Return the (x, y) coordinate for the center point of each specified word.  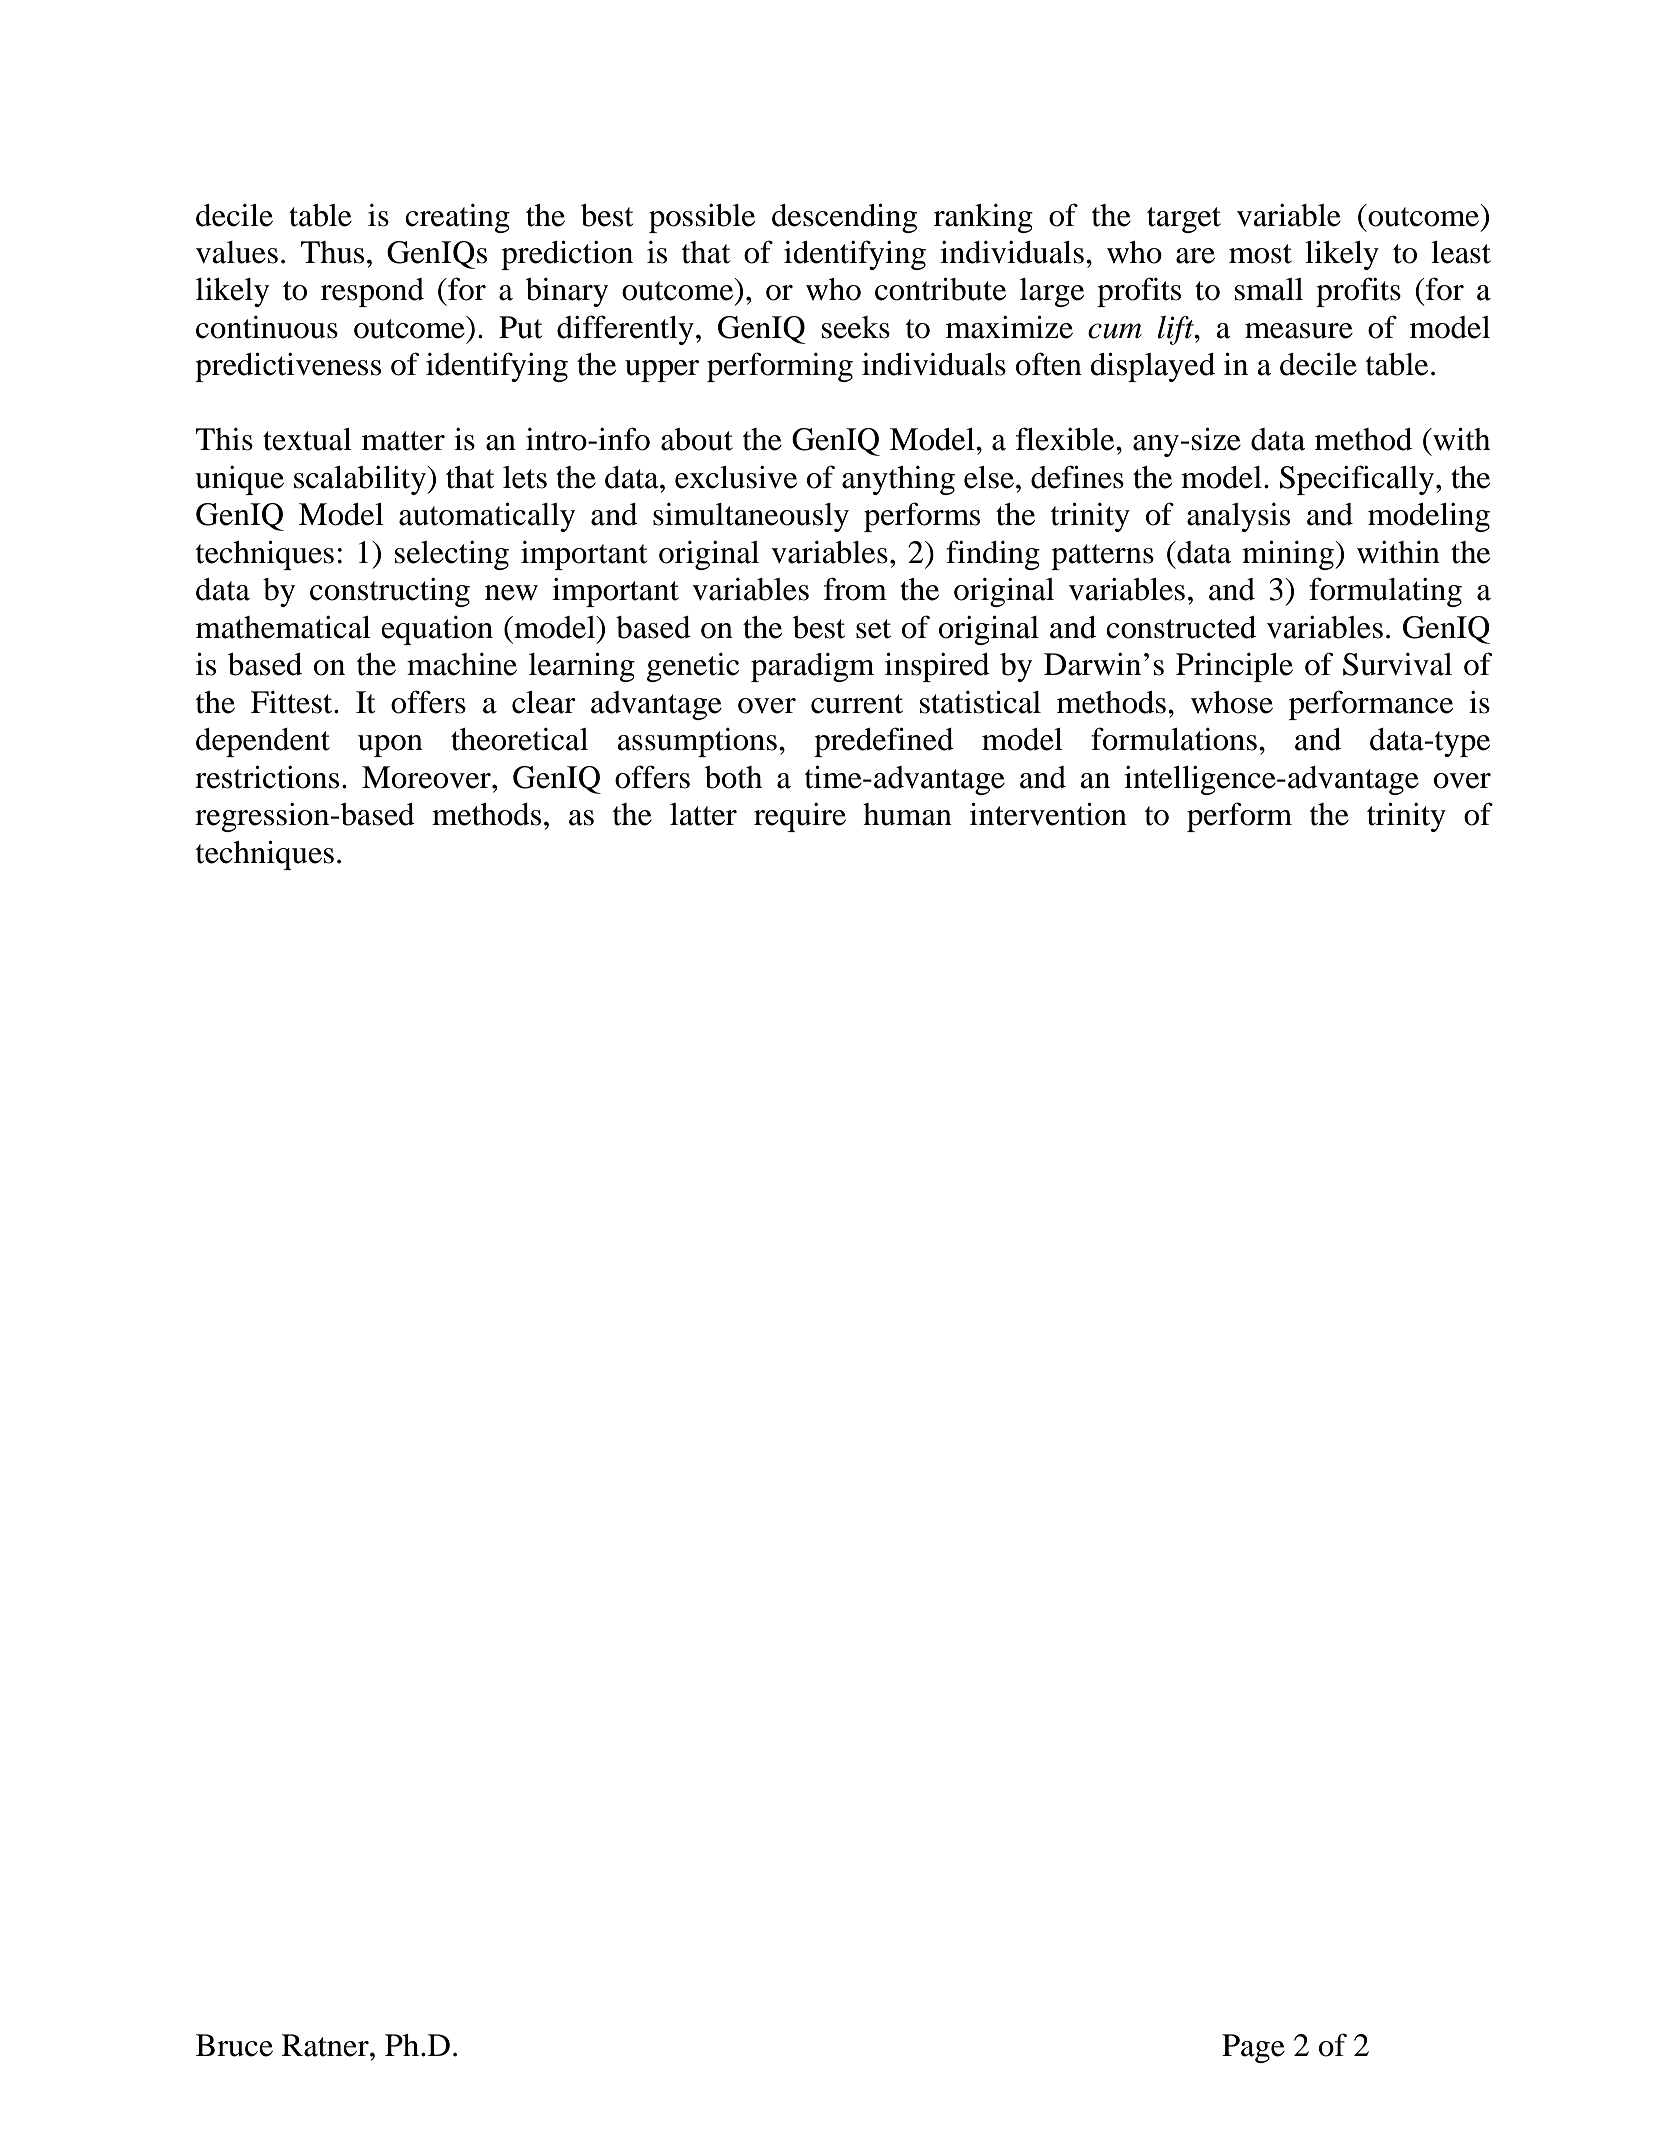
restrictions (267, 777)
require (800, 817)
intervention (1048, 814)
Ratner (326, 2045)
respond (372, 292)
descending (844, 218)
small (1269, 289)
